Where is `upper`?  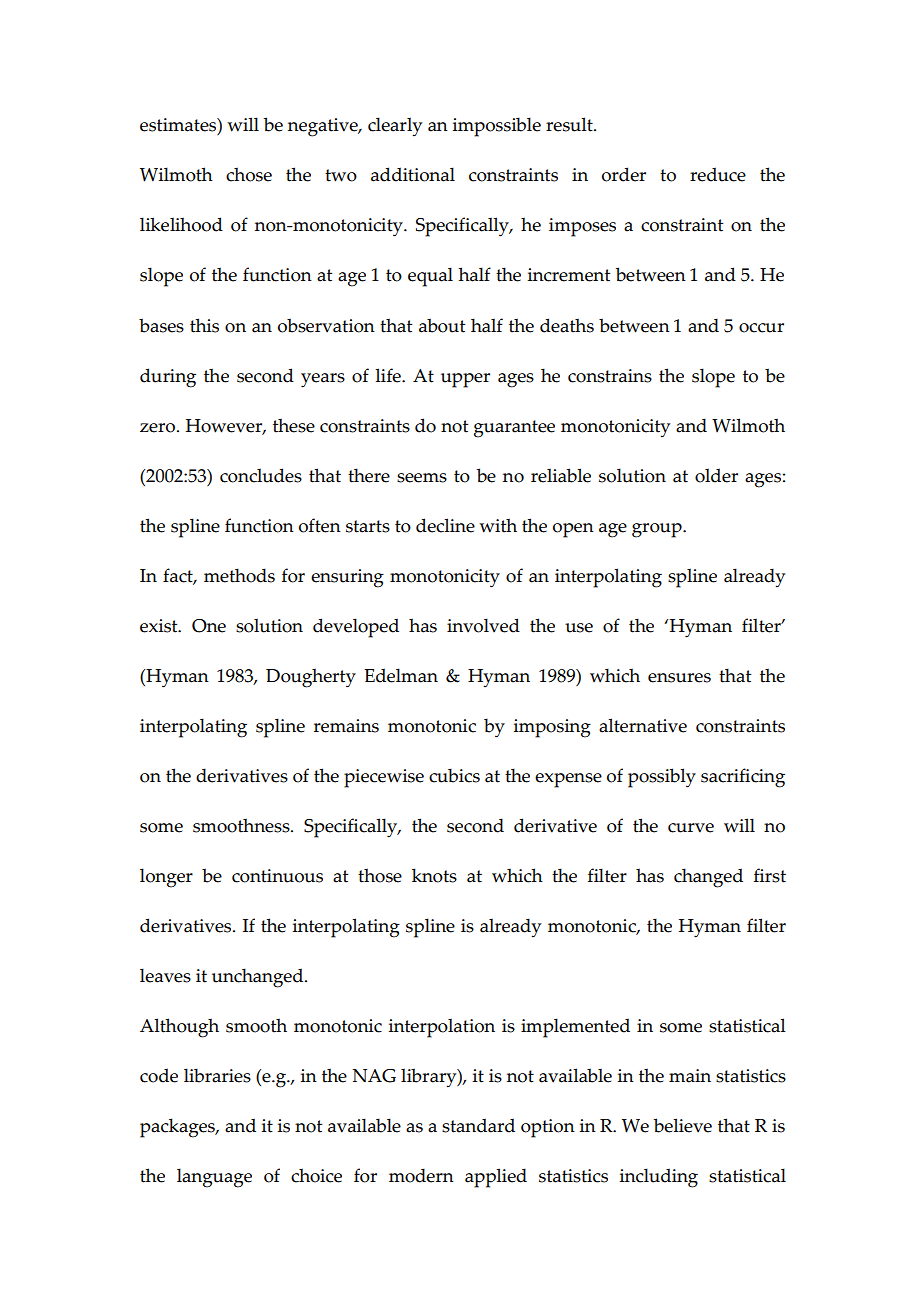 upper is located at coordinates (465, 380).
